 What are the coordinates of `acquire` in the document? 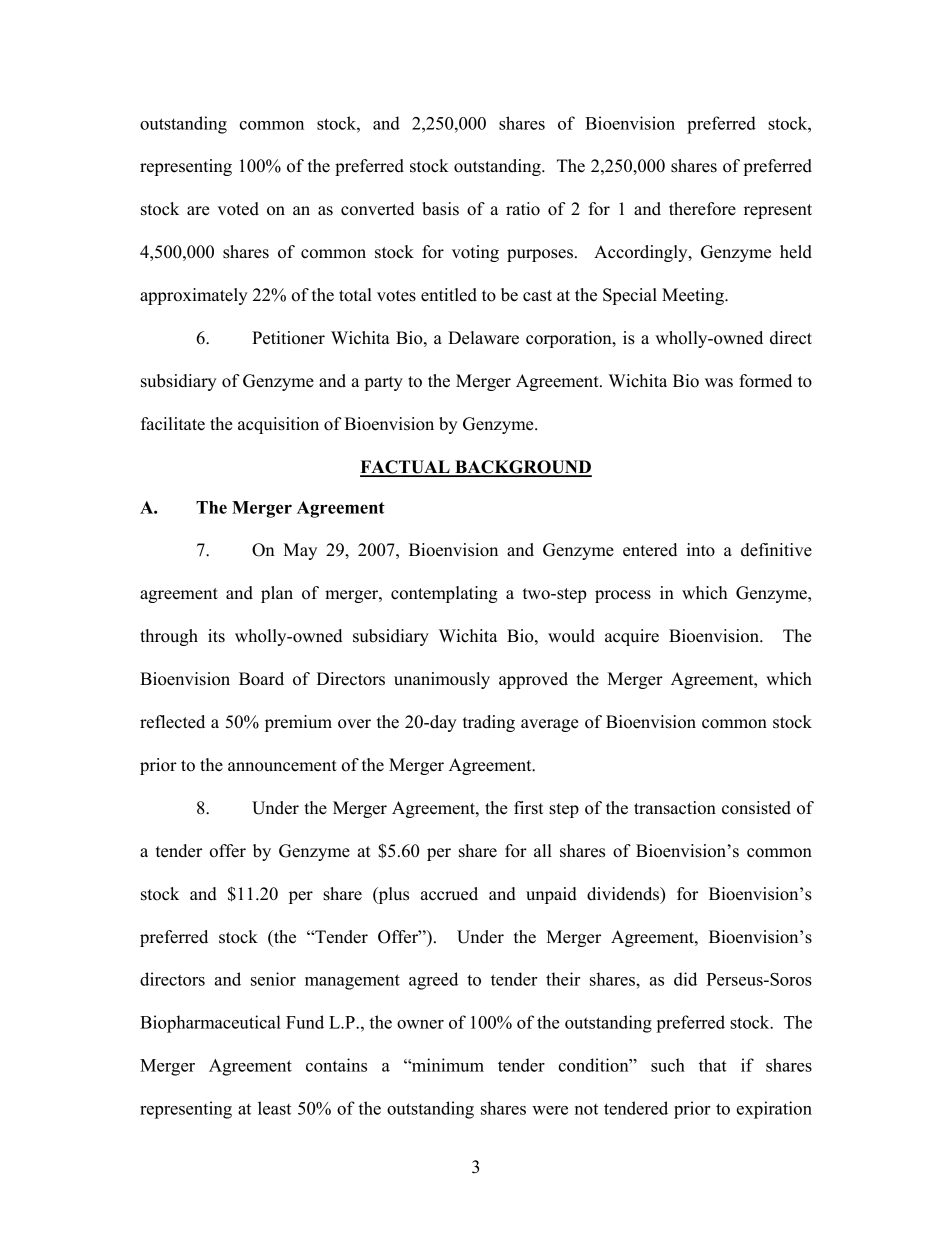 It's located at (632, 637).
